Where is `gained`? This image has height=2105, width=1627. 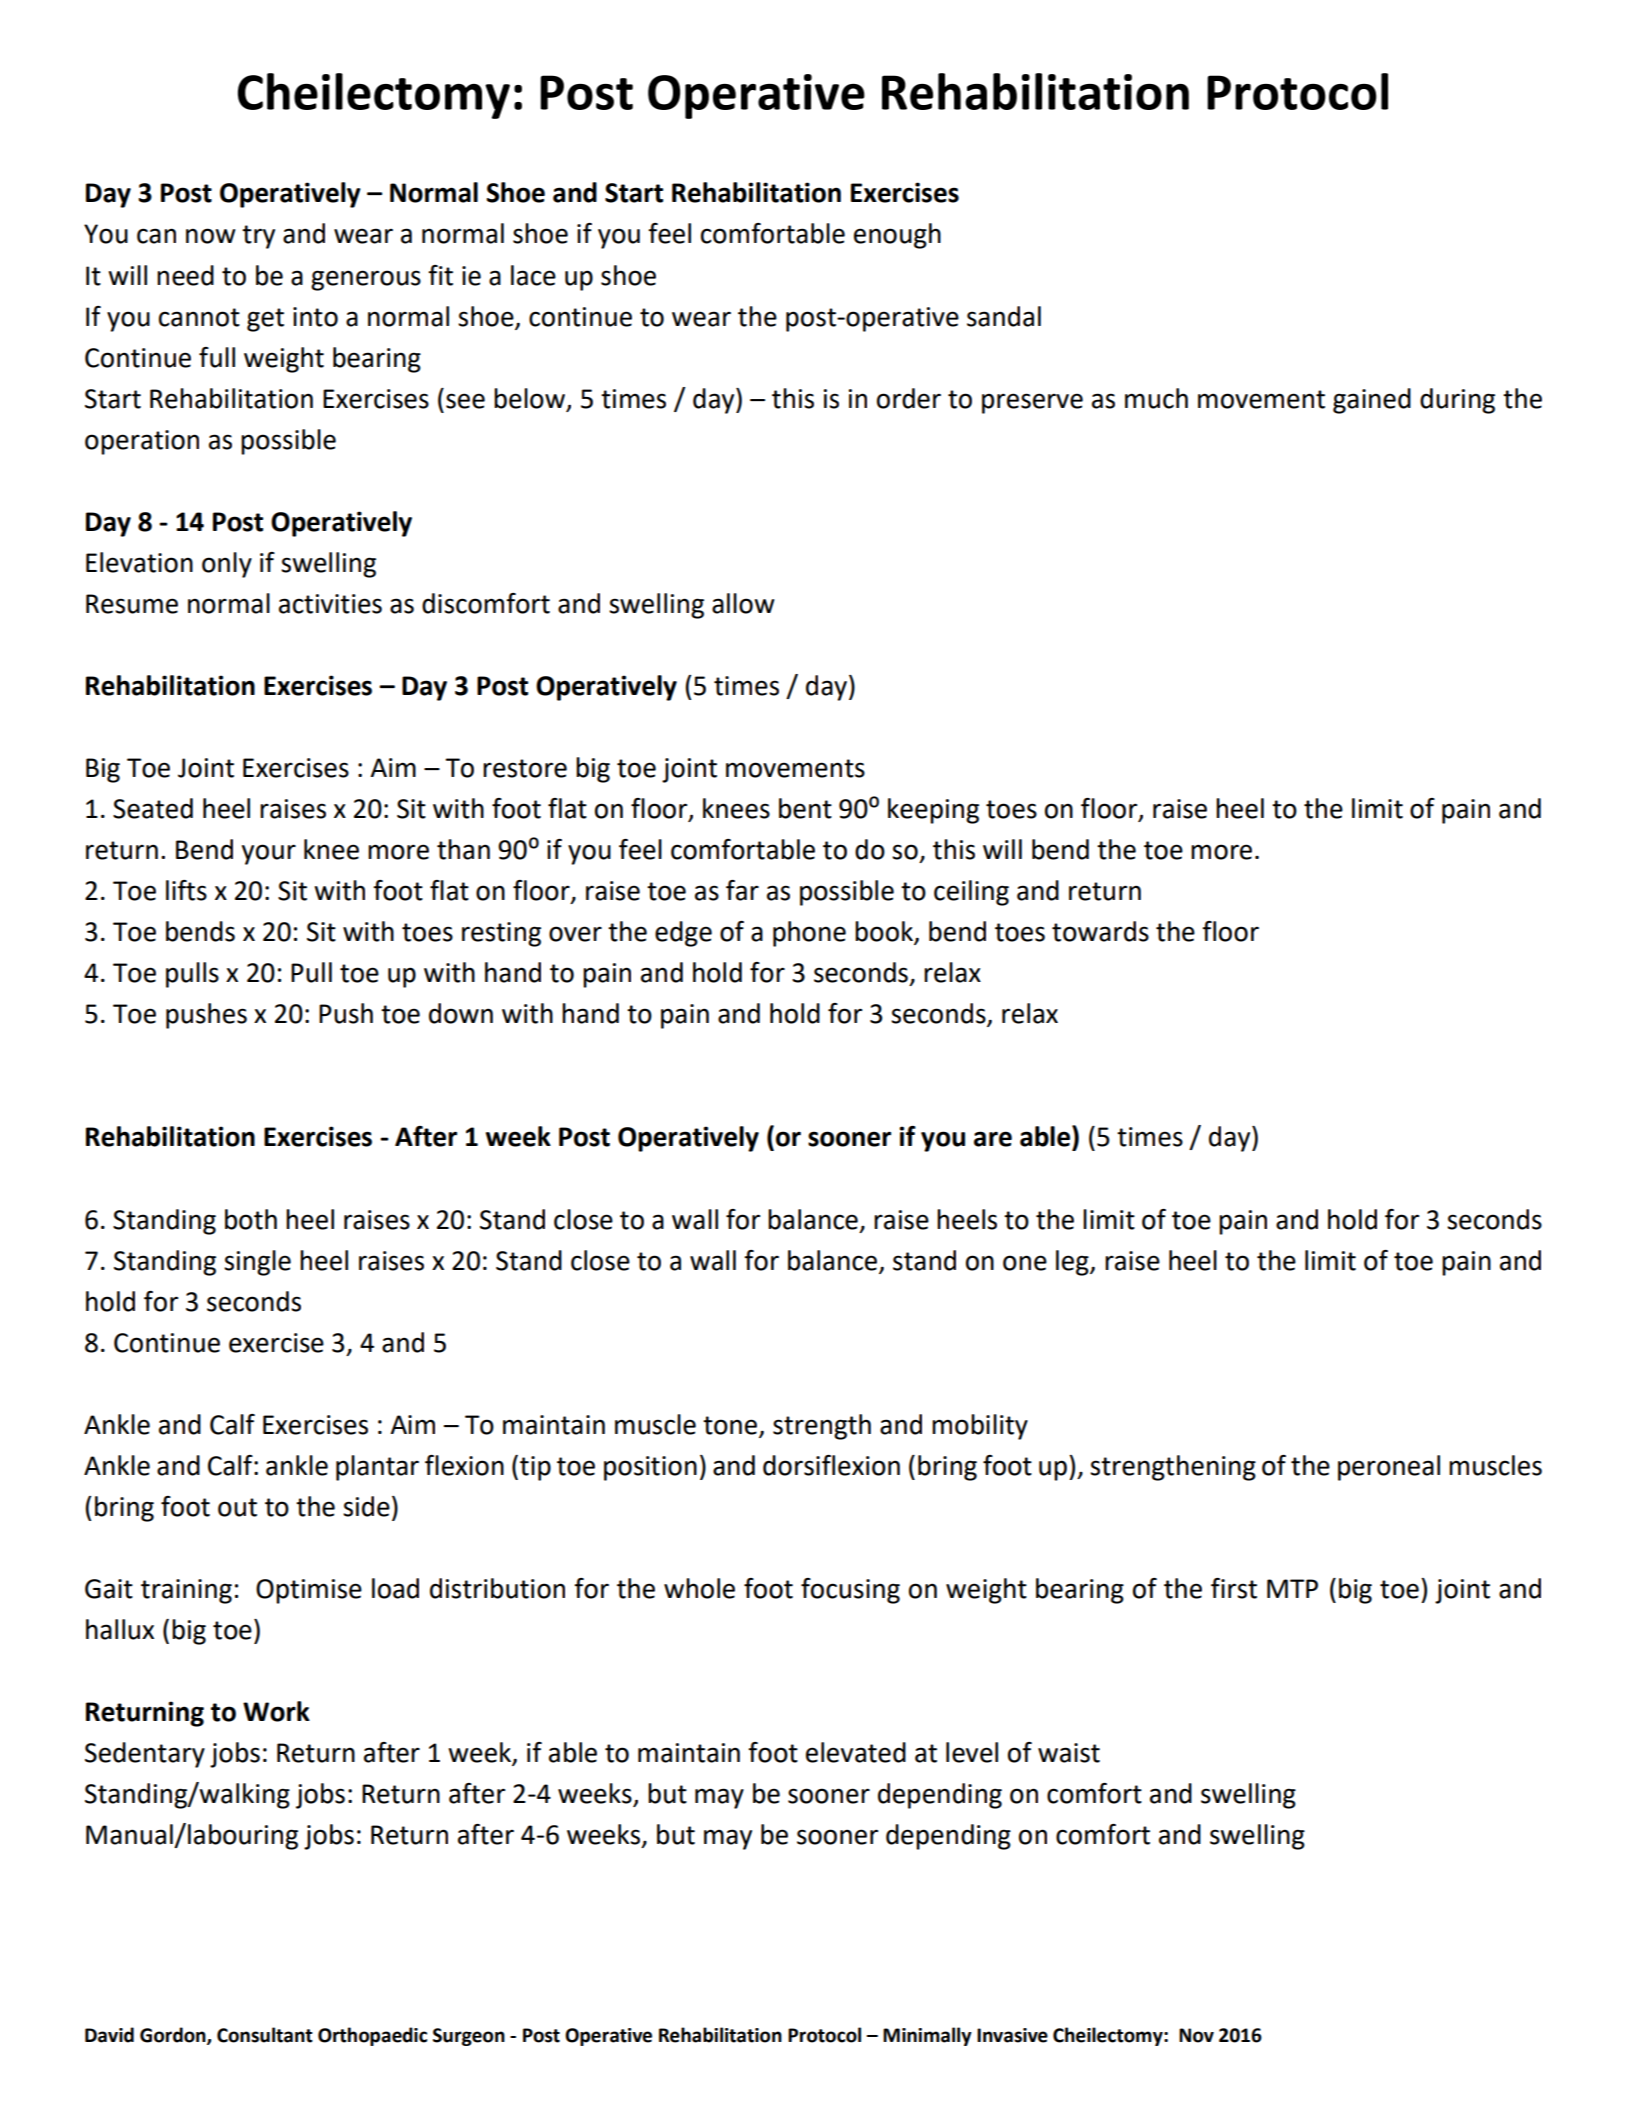 gained is located at coordinates (1372, 401).
